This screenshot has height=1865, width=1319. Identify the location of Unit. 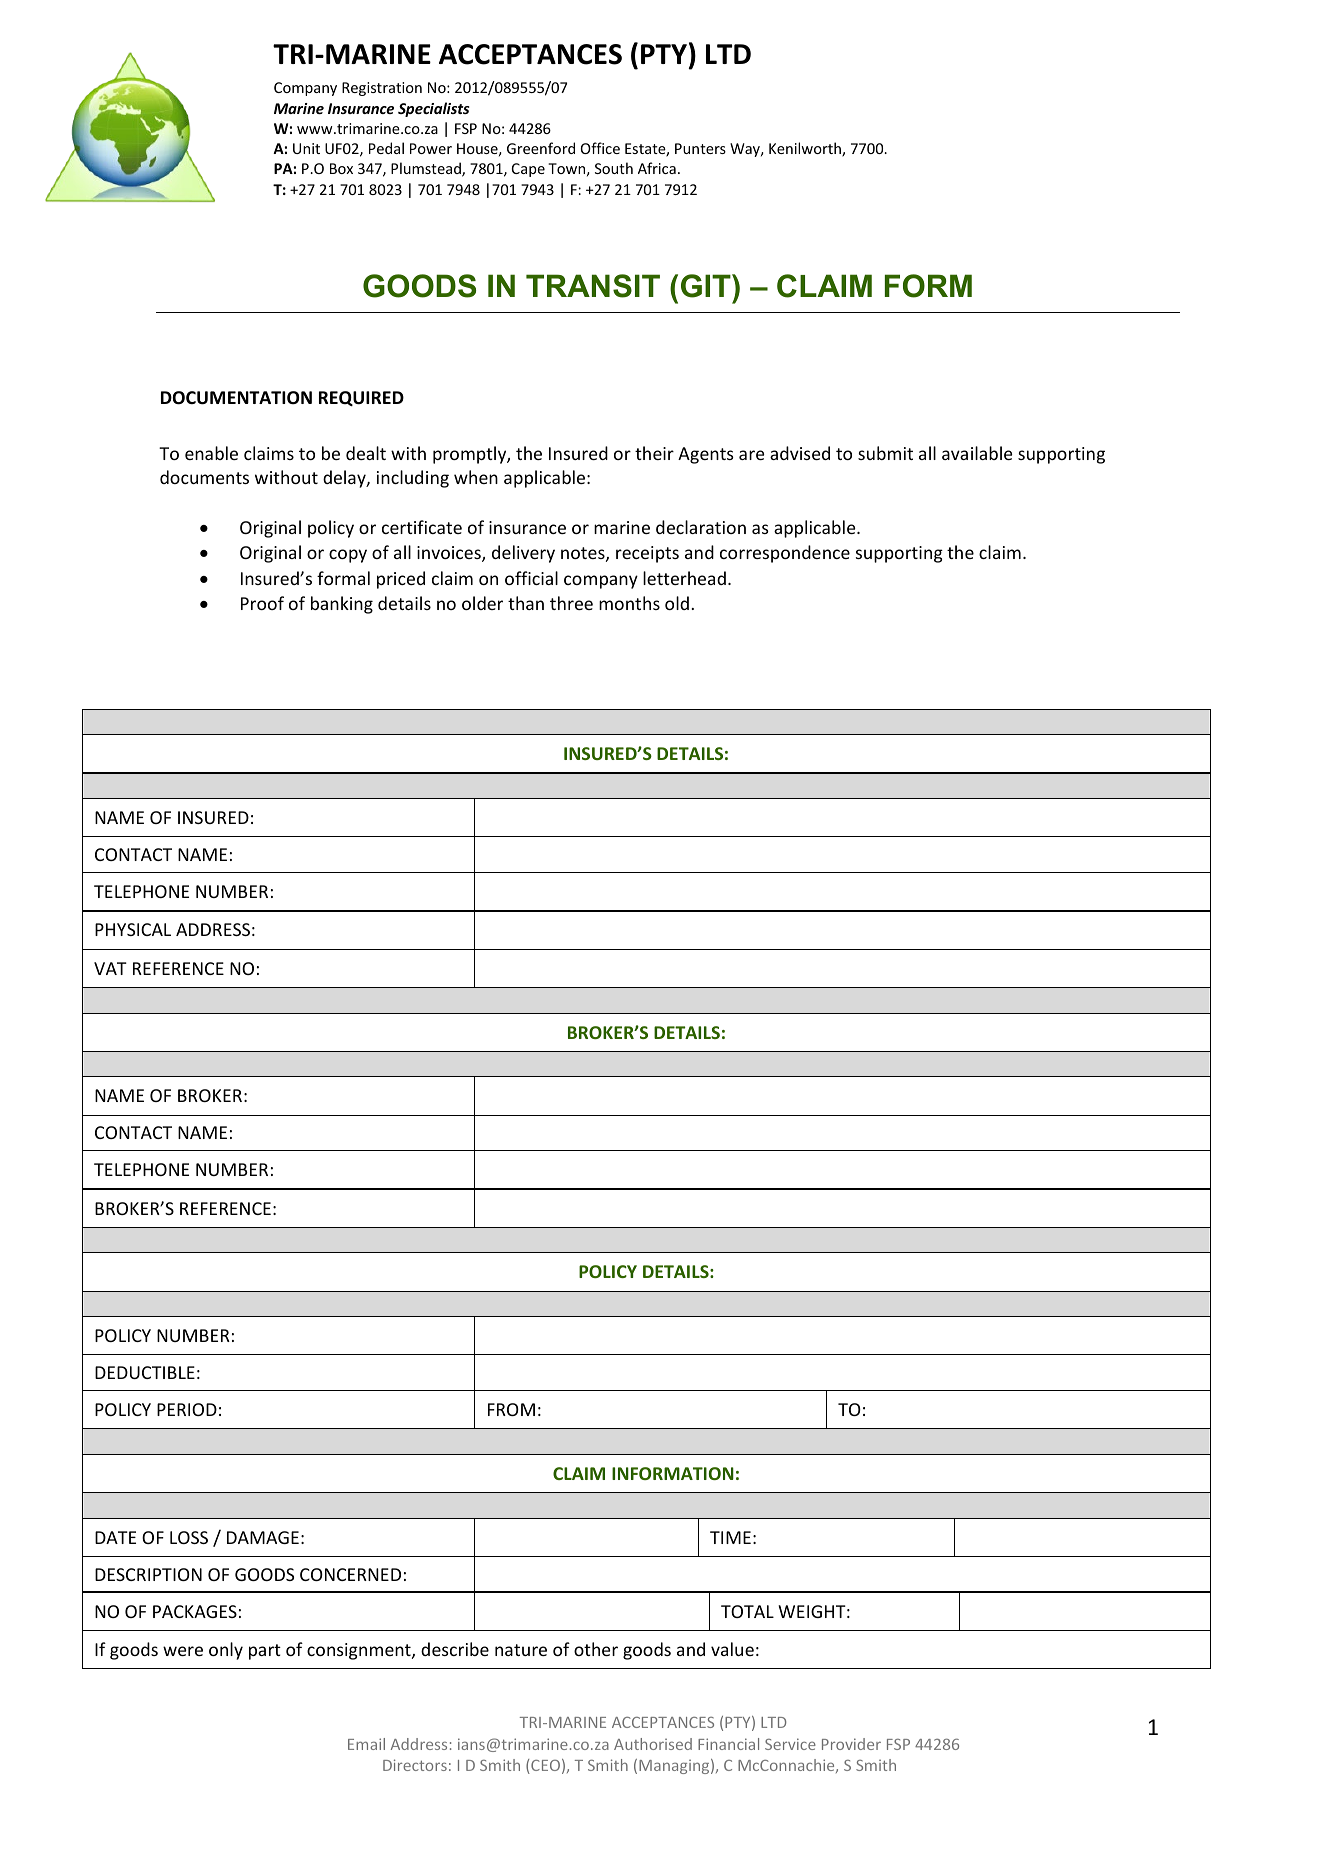
(306, 148).
